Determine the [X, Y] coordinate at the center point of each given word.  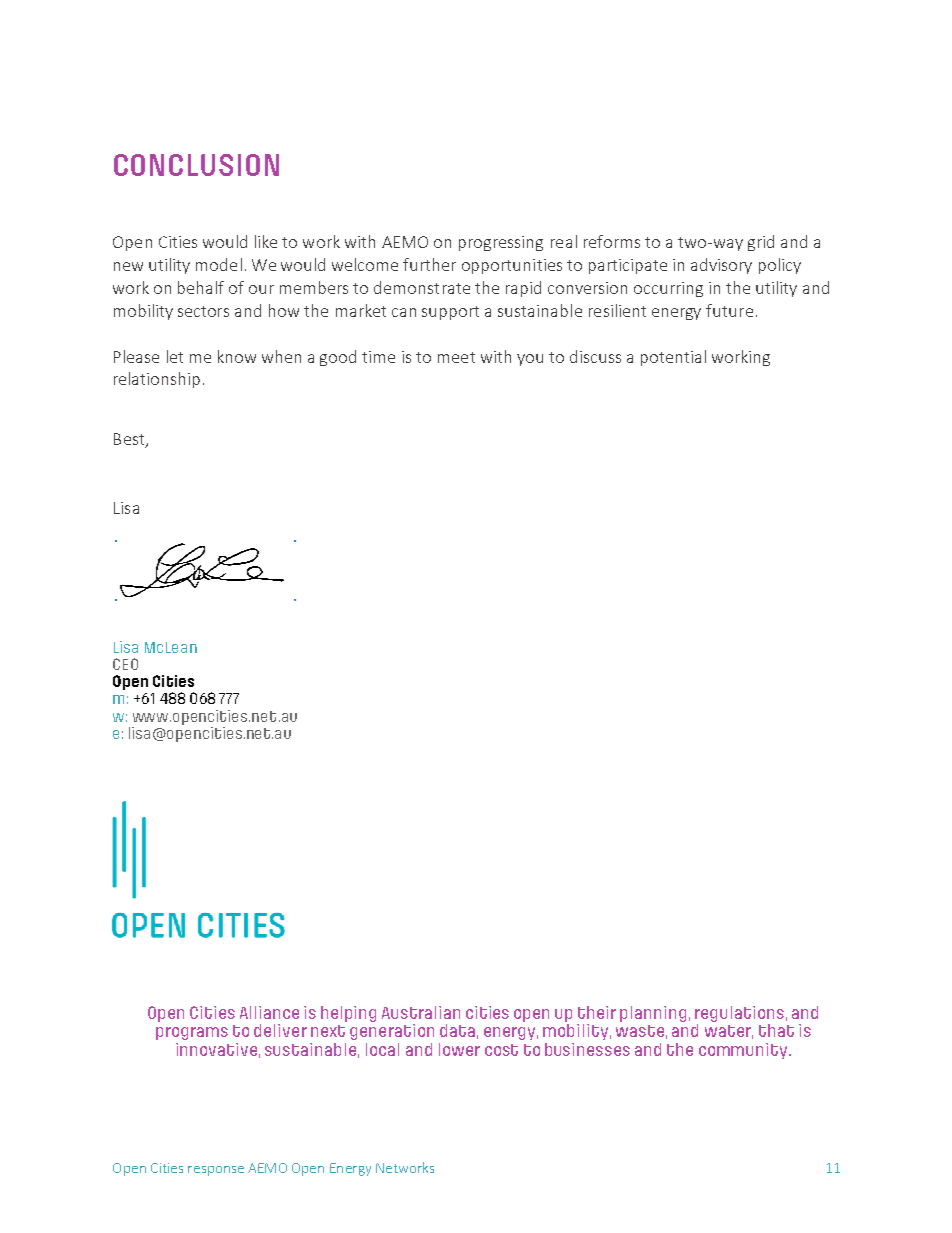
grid [761, 243]
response [216, 1171]
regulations [739, 1014]
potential [673, 358]
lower [459, 1049]
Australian [421, 1012]
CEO [125, 664]
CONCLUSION [196, 165]
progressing [501, 243]
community [744, 1051]
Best [130, 440]
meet [456, 357]
